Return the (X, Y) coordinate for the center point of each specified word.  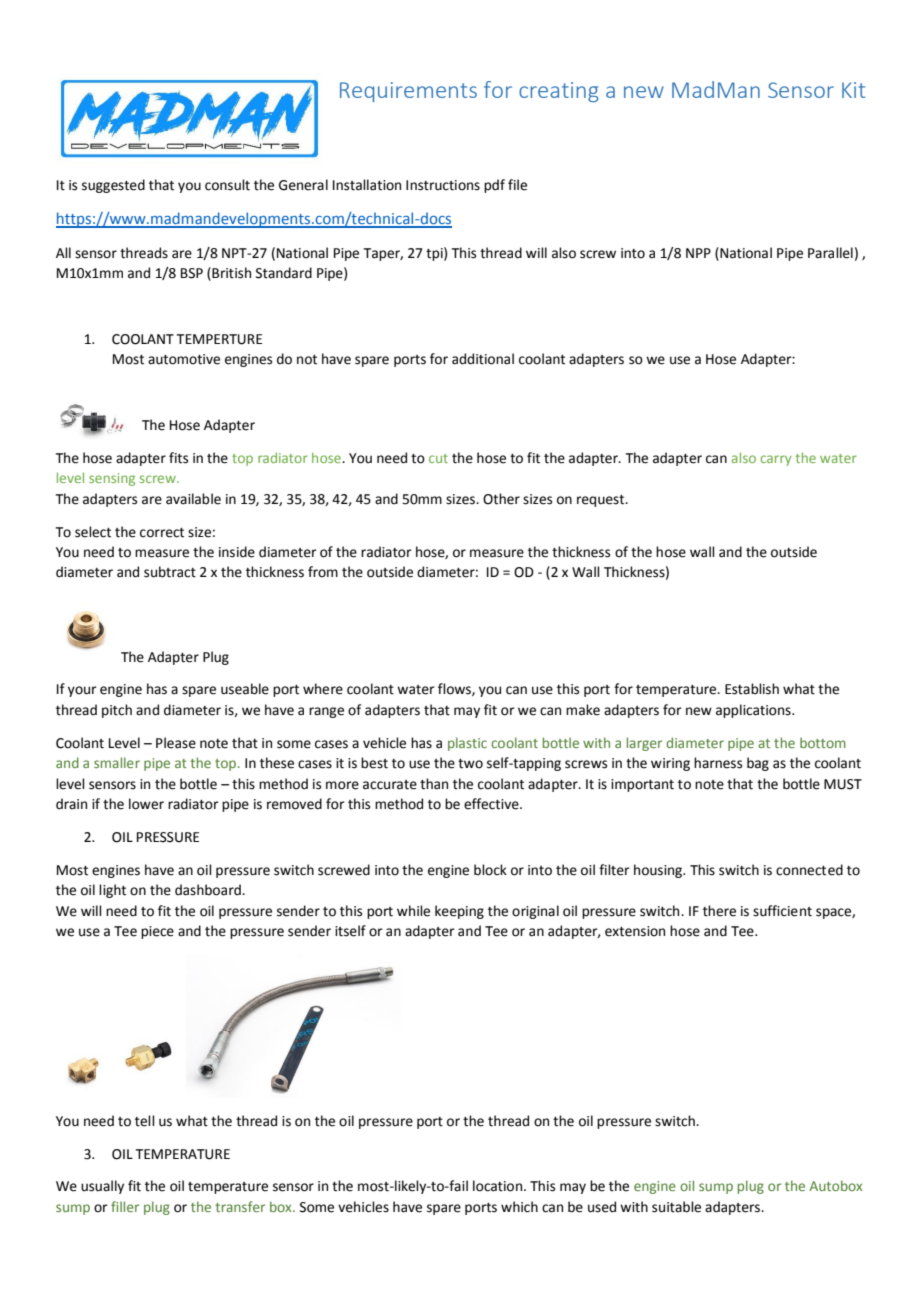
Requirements (408, 92)
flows (455, 689)
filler (125, 1206)
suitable (676, 1207)
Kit (853, 90)
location (499, 1186)
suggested (113, 186)
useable (245, 689)
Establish (752, 689)
